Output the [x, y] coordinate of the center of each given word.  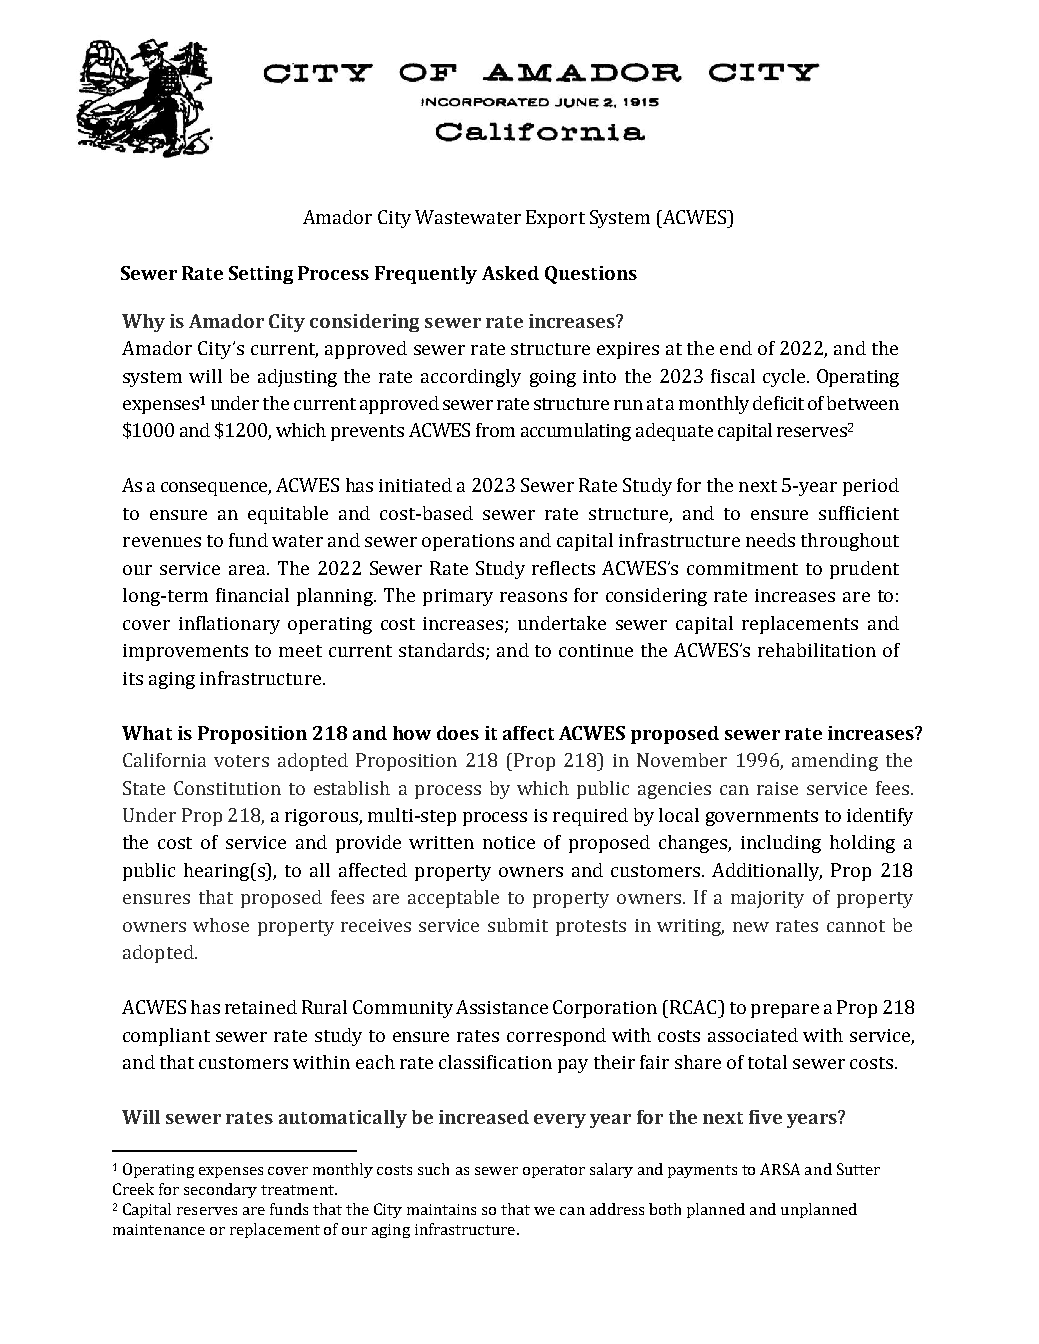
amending [835, 762]
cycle [784, 378]
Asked [510, 273]
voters [241, 761]
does [458, 733]
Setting [261, 275]
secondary [220, 1190]
